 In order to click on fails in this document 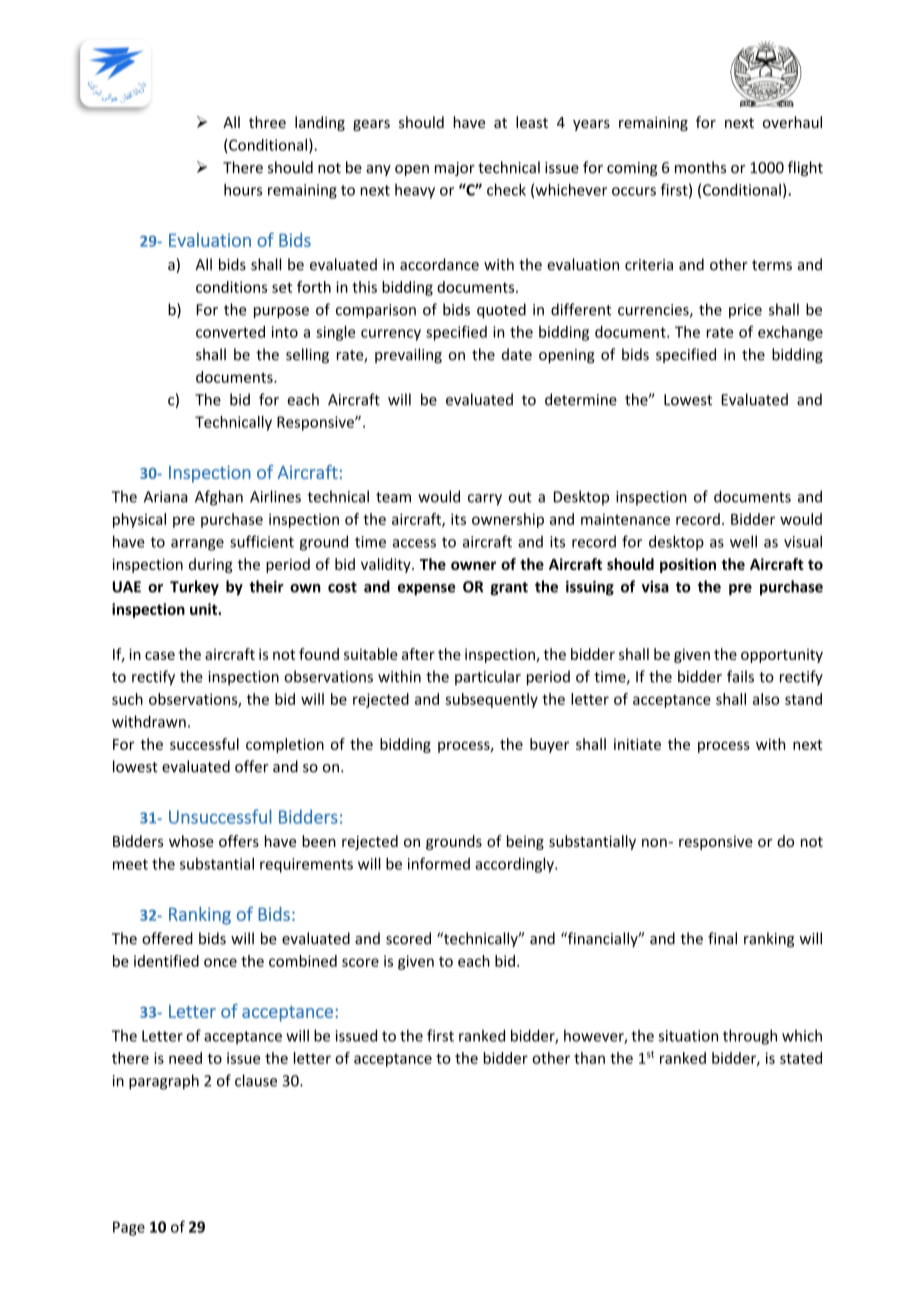, I will do `click(740, 676)`.
